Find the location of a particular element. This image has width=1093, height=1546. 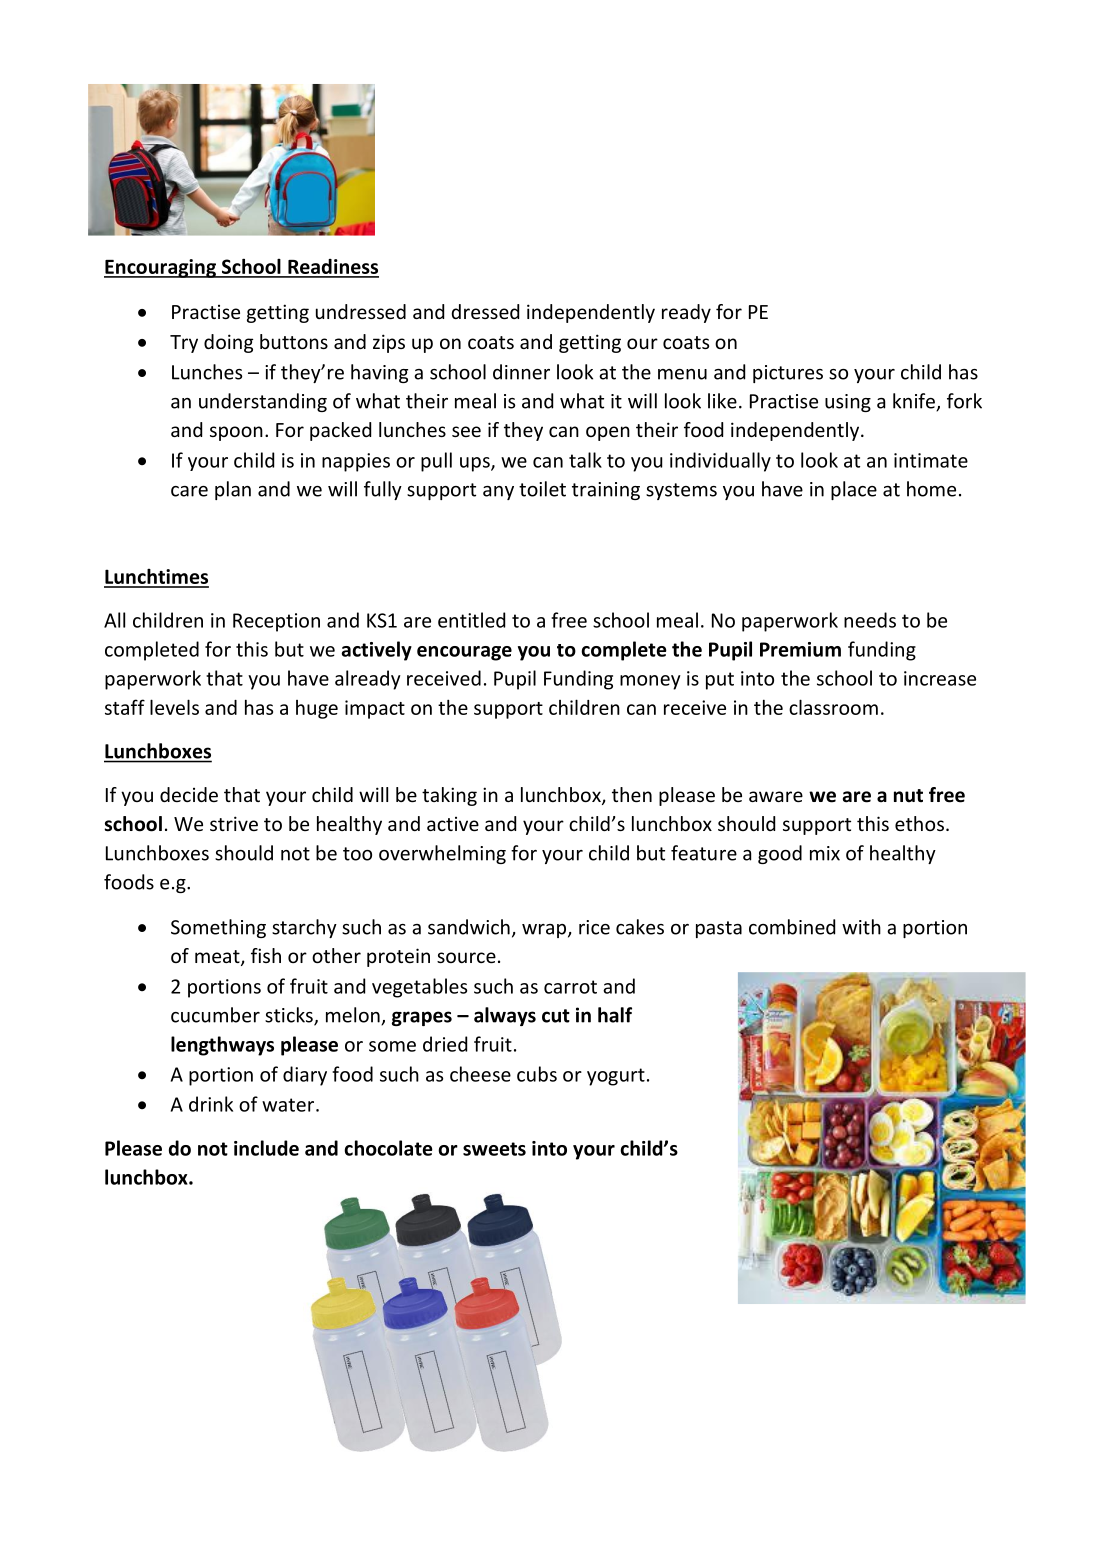

pictures is located at coordinates (788, 374).
